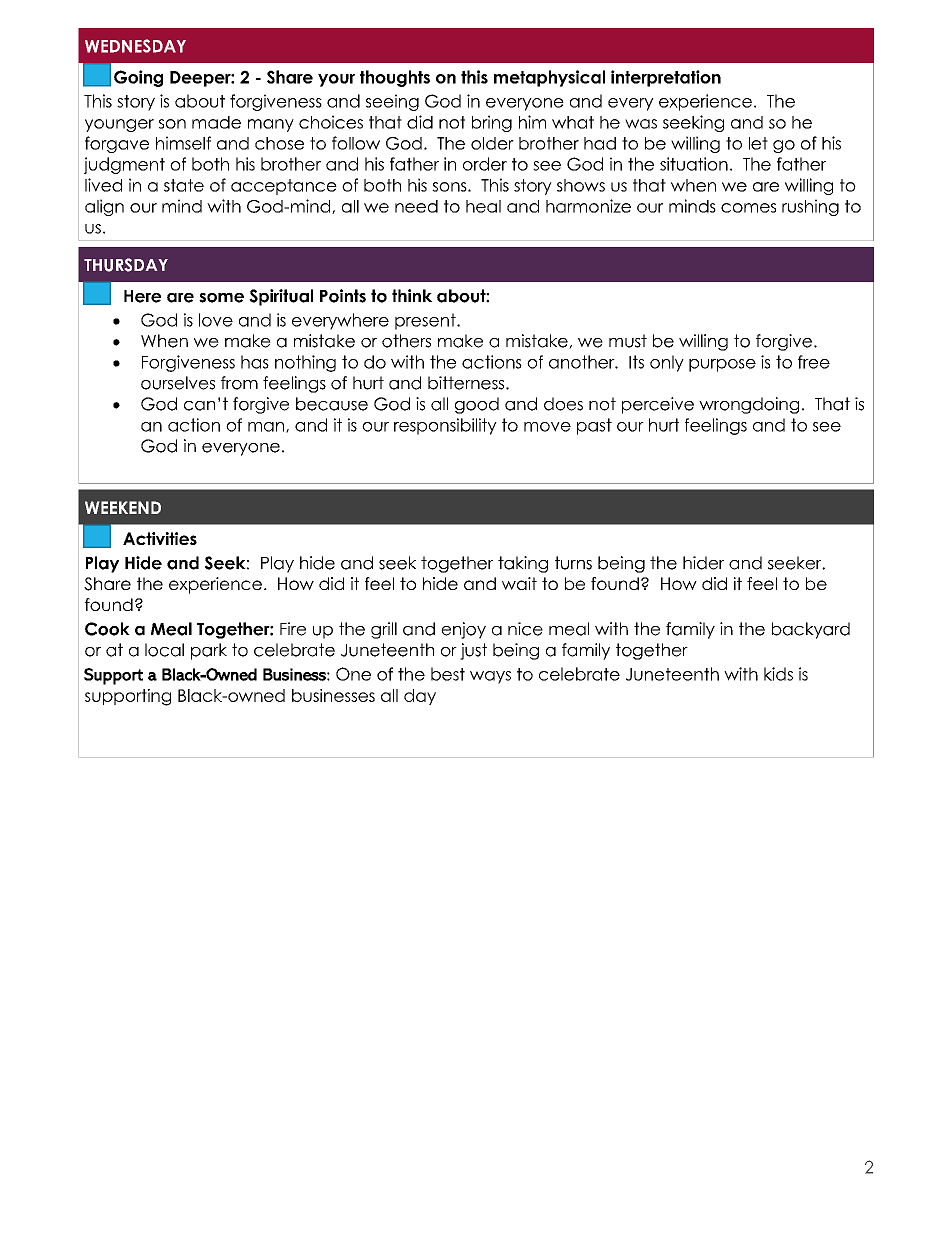 The height and width of the document is (1233, 952). Describe the element at coordinates (523, 564) in the document. I see `taking` at that location.
